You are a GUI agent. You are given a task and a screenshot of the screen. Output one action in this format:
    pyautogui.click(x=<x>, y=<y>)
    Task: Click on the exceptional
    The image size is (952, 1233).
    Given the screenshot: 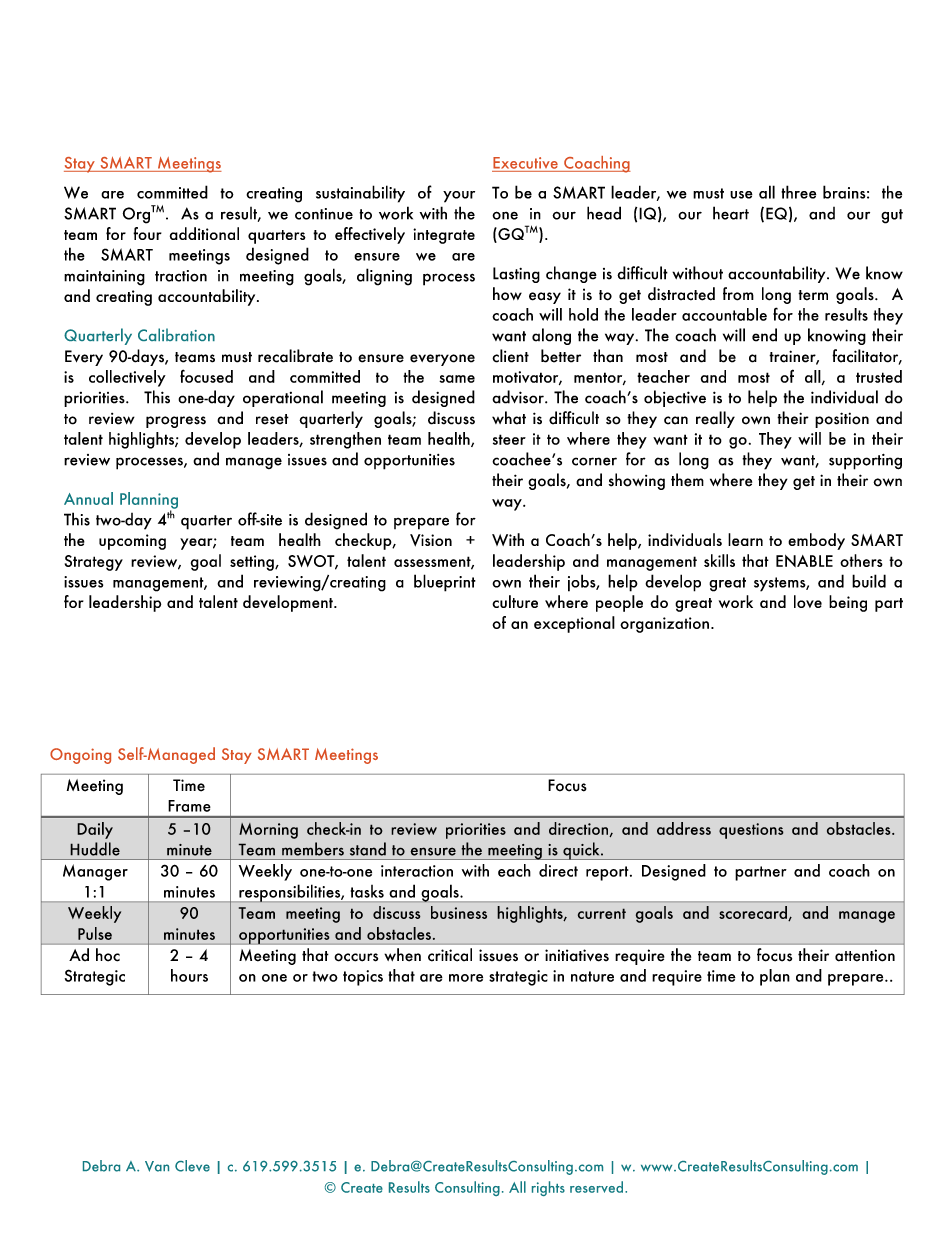 What is the action you would take?
    pyautogui.click(x=574, y=624)
